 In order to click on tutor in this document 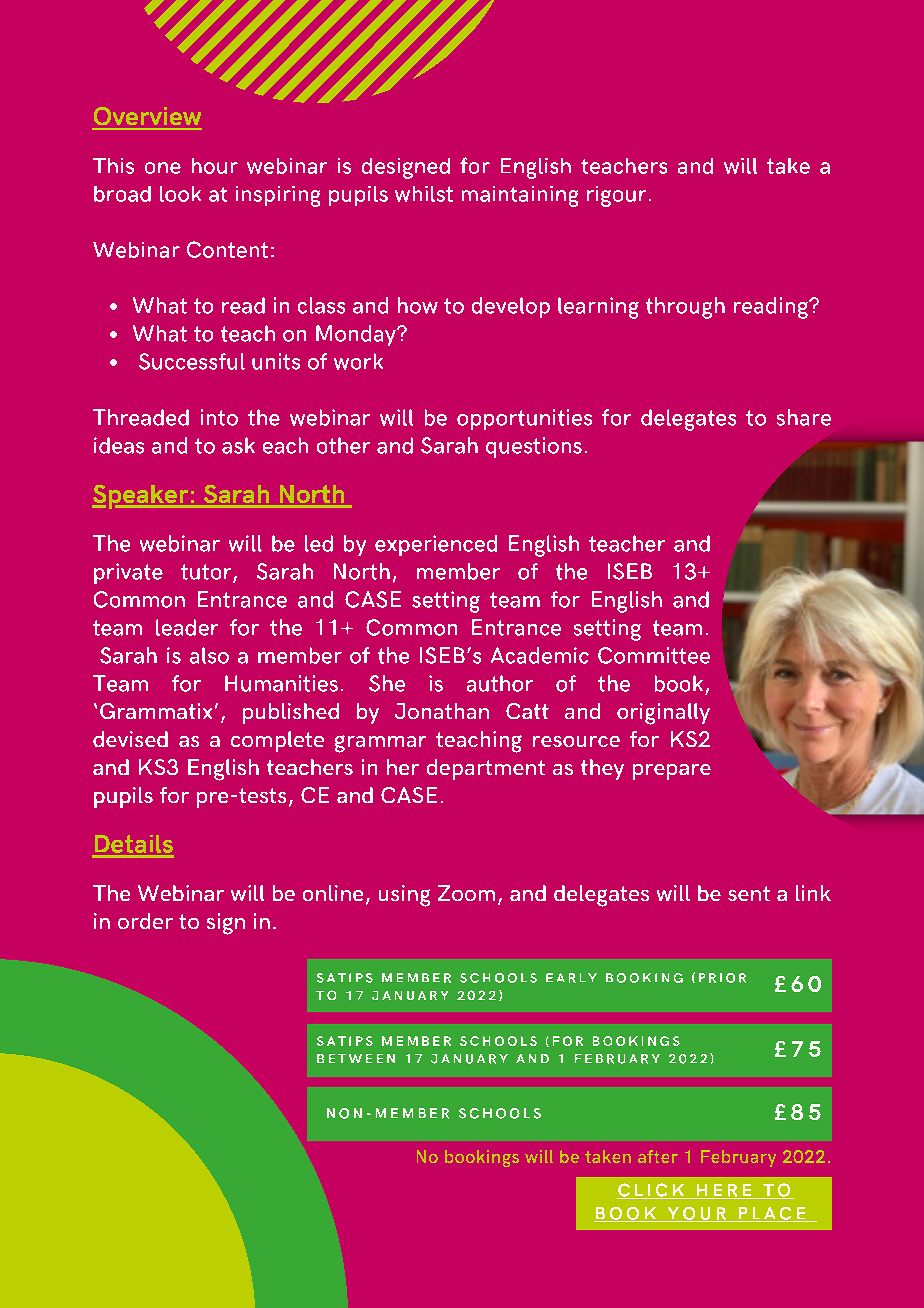, I will do `click(207, 573)`.
